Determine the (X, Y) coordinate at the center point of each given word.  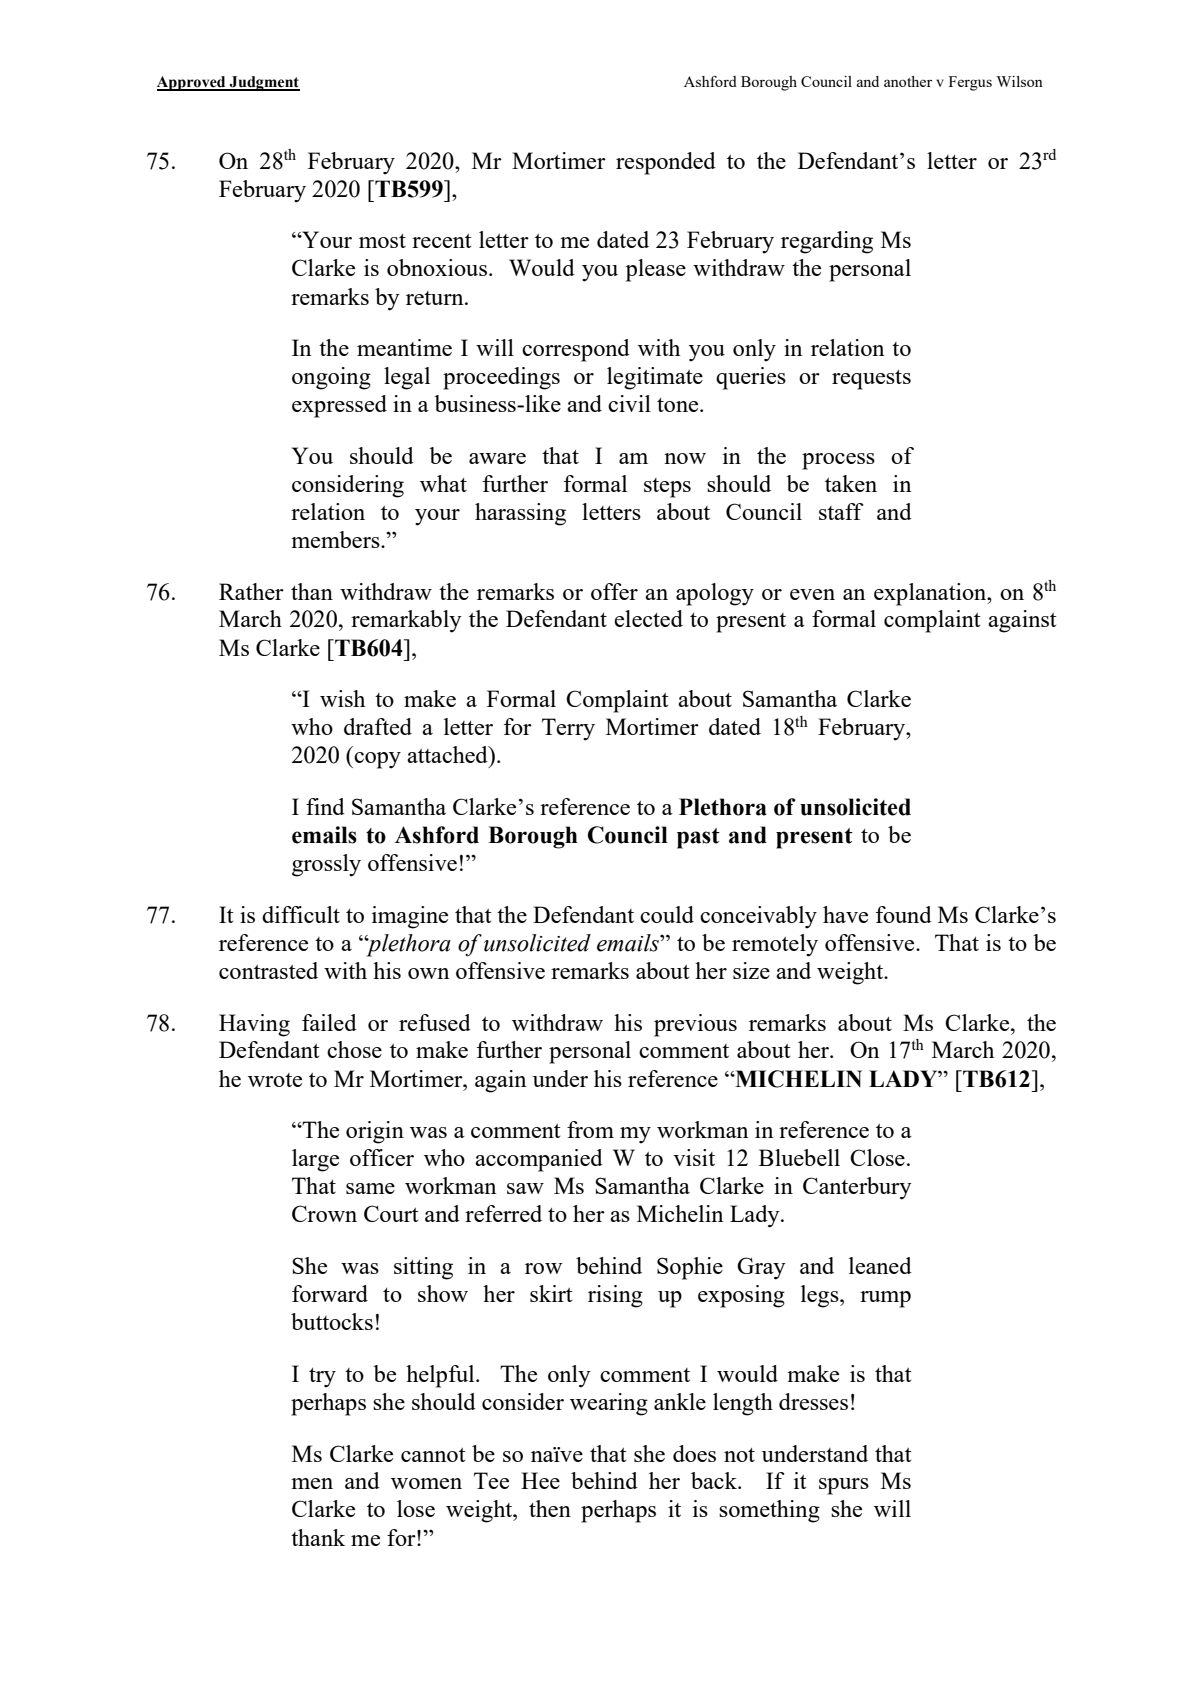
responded (666, 163)
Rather (251, 591)
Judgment (264, 83)
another (908, 81)
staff (841, 511)
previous (695, 1025)
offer (614, 591)
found (904, 914)
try (322, 1378)
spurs (844, 1486)
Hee (540, 1480)
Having (254, 1025)
